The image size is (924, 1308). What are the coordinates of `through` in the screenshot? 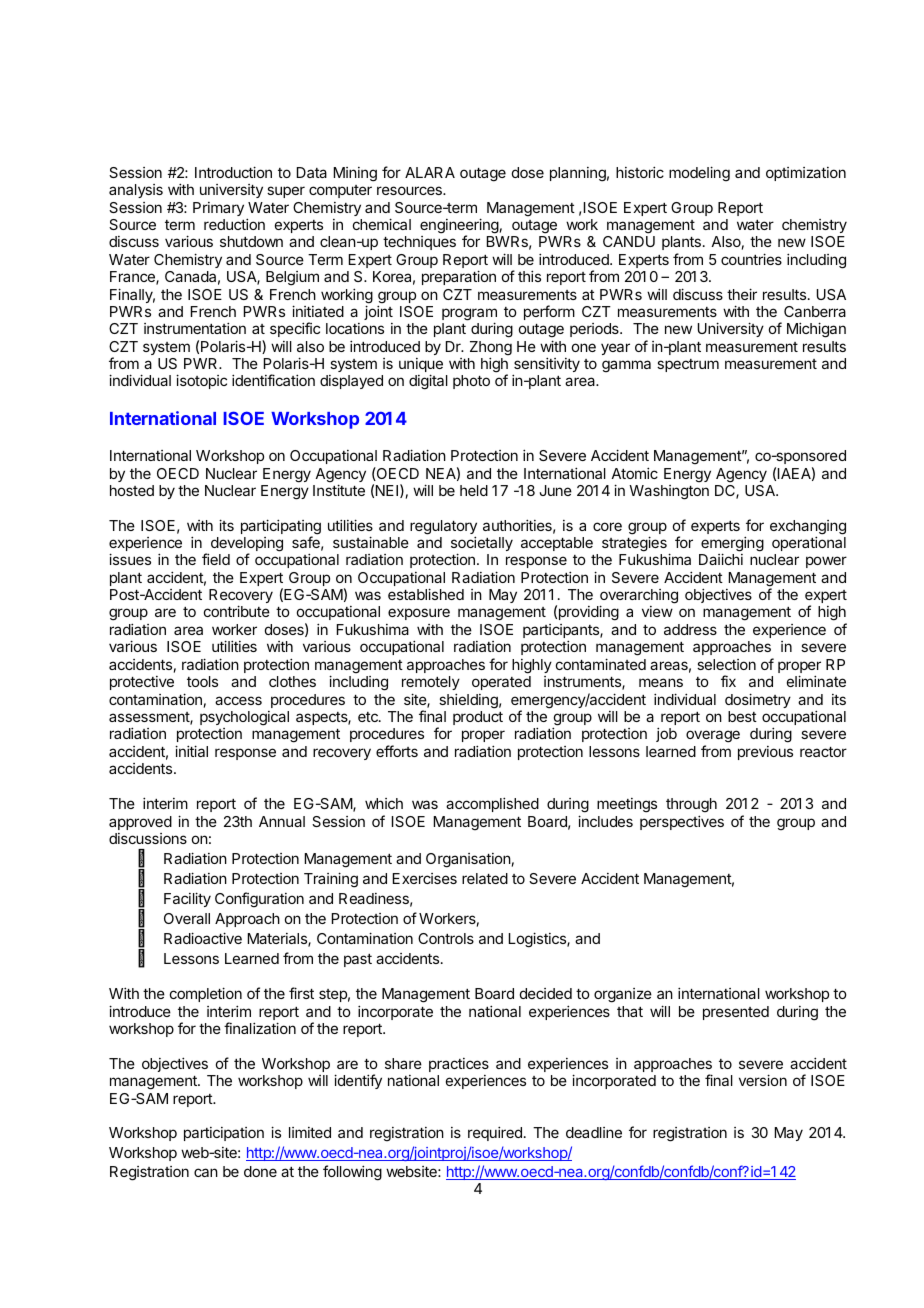 It's located at (691, 807).
